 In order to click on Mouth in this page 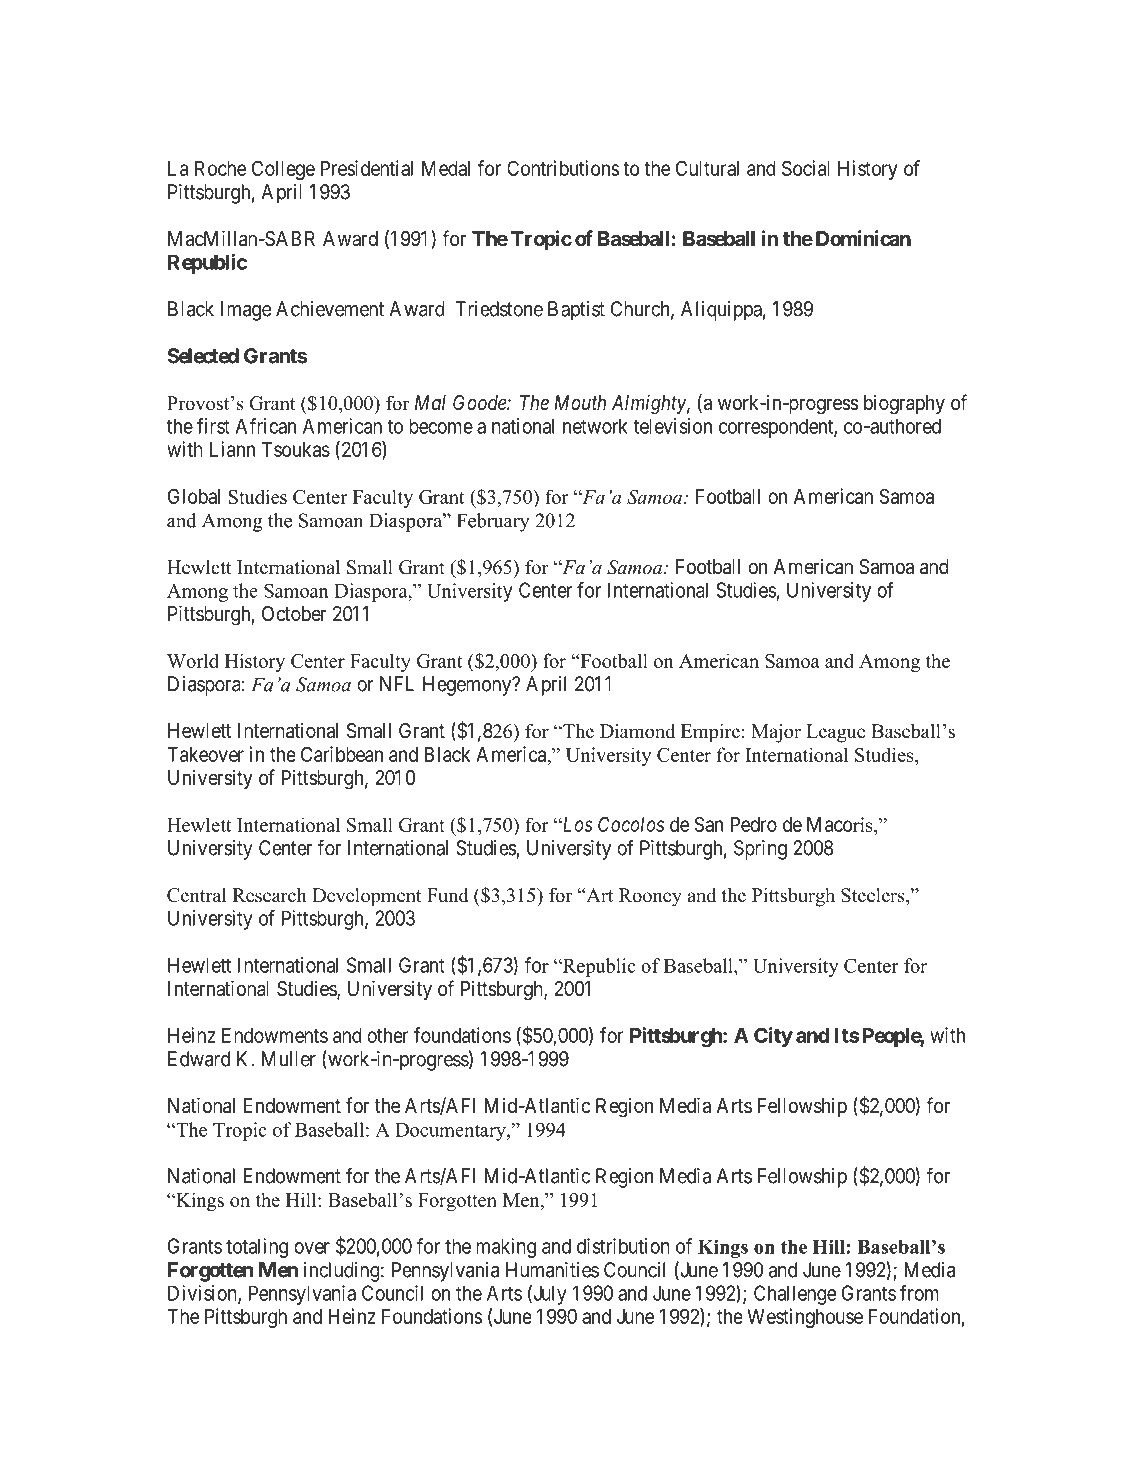, I will do `click(580, 403)`.
